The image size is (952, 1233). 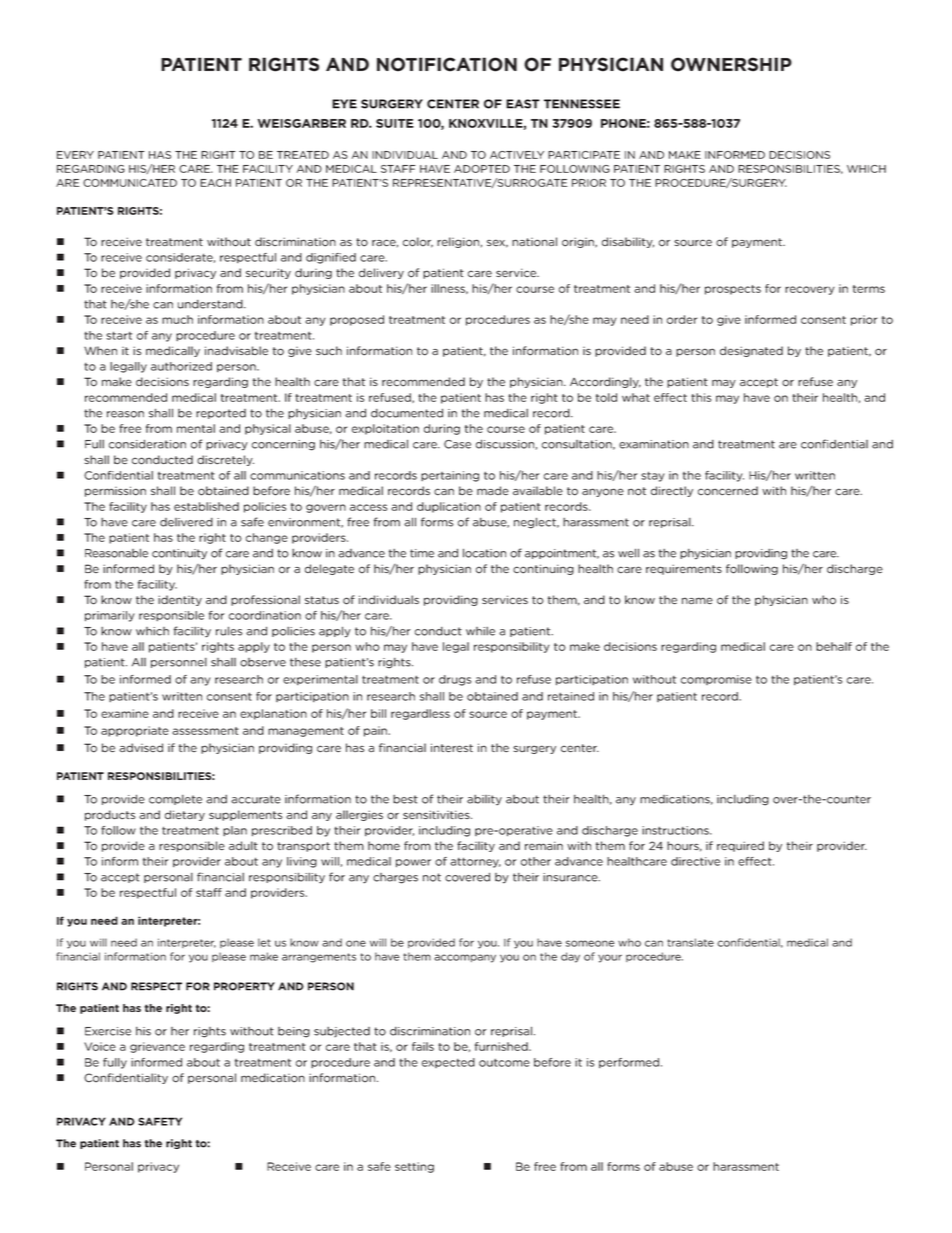 I want to click on setting, so click(x=414, y=1167).
